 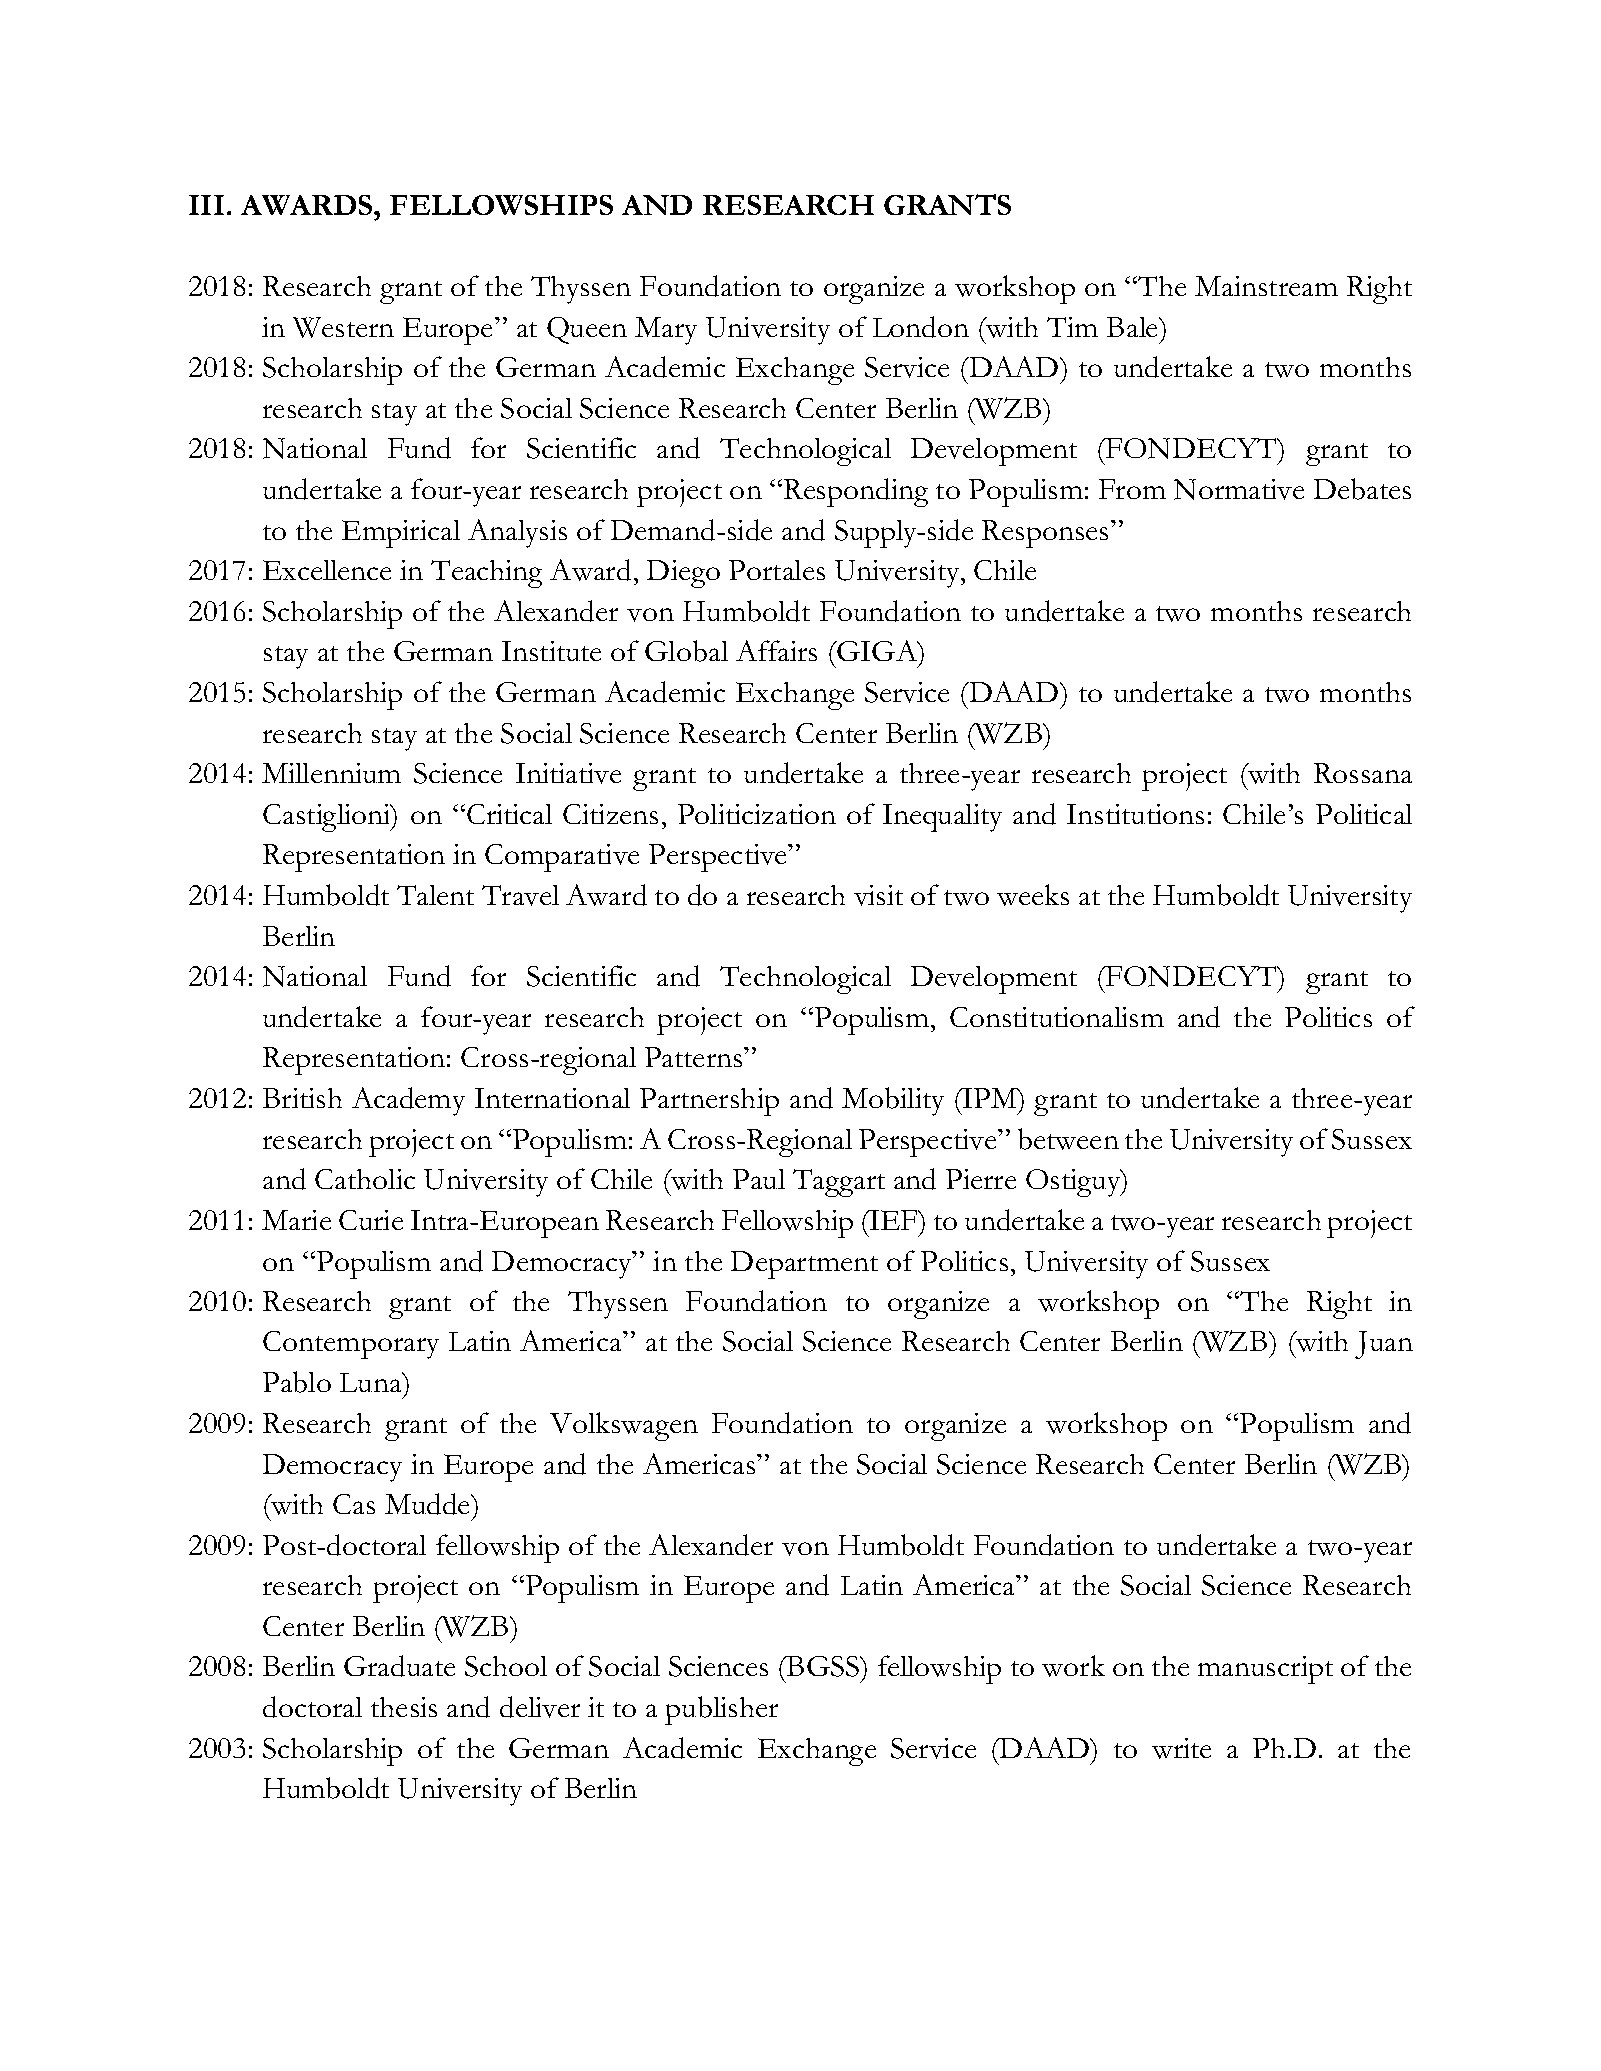 I want to click on Western, so click(x=343, y=327).
